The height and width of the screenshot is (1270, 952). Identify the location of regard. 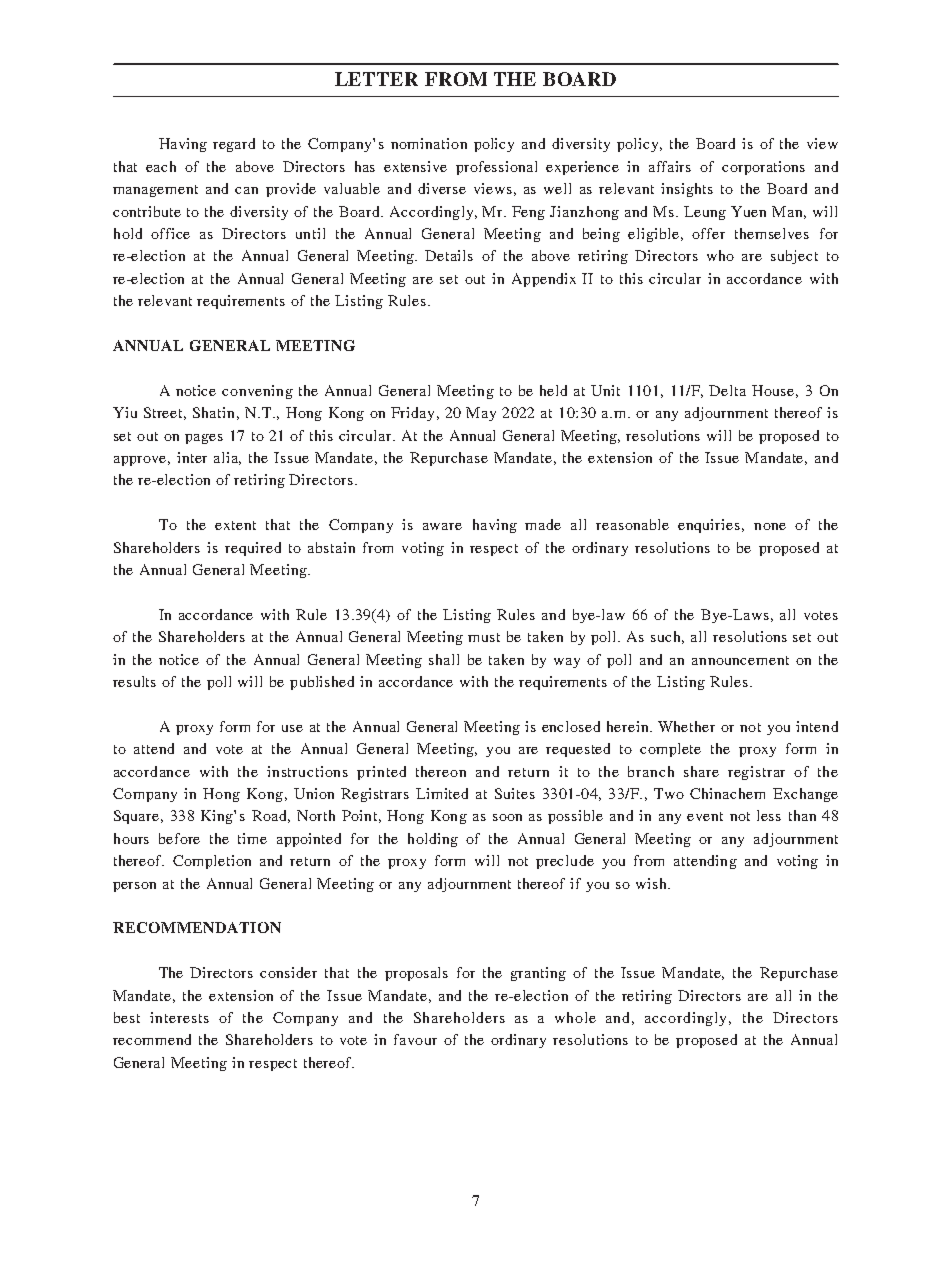
(234, 145).
